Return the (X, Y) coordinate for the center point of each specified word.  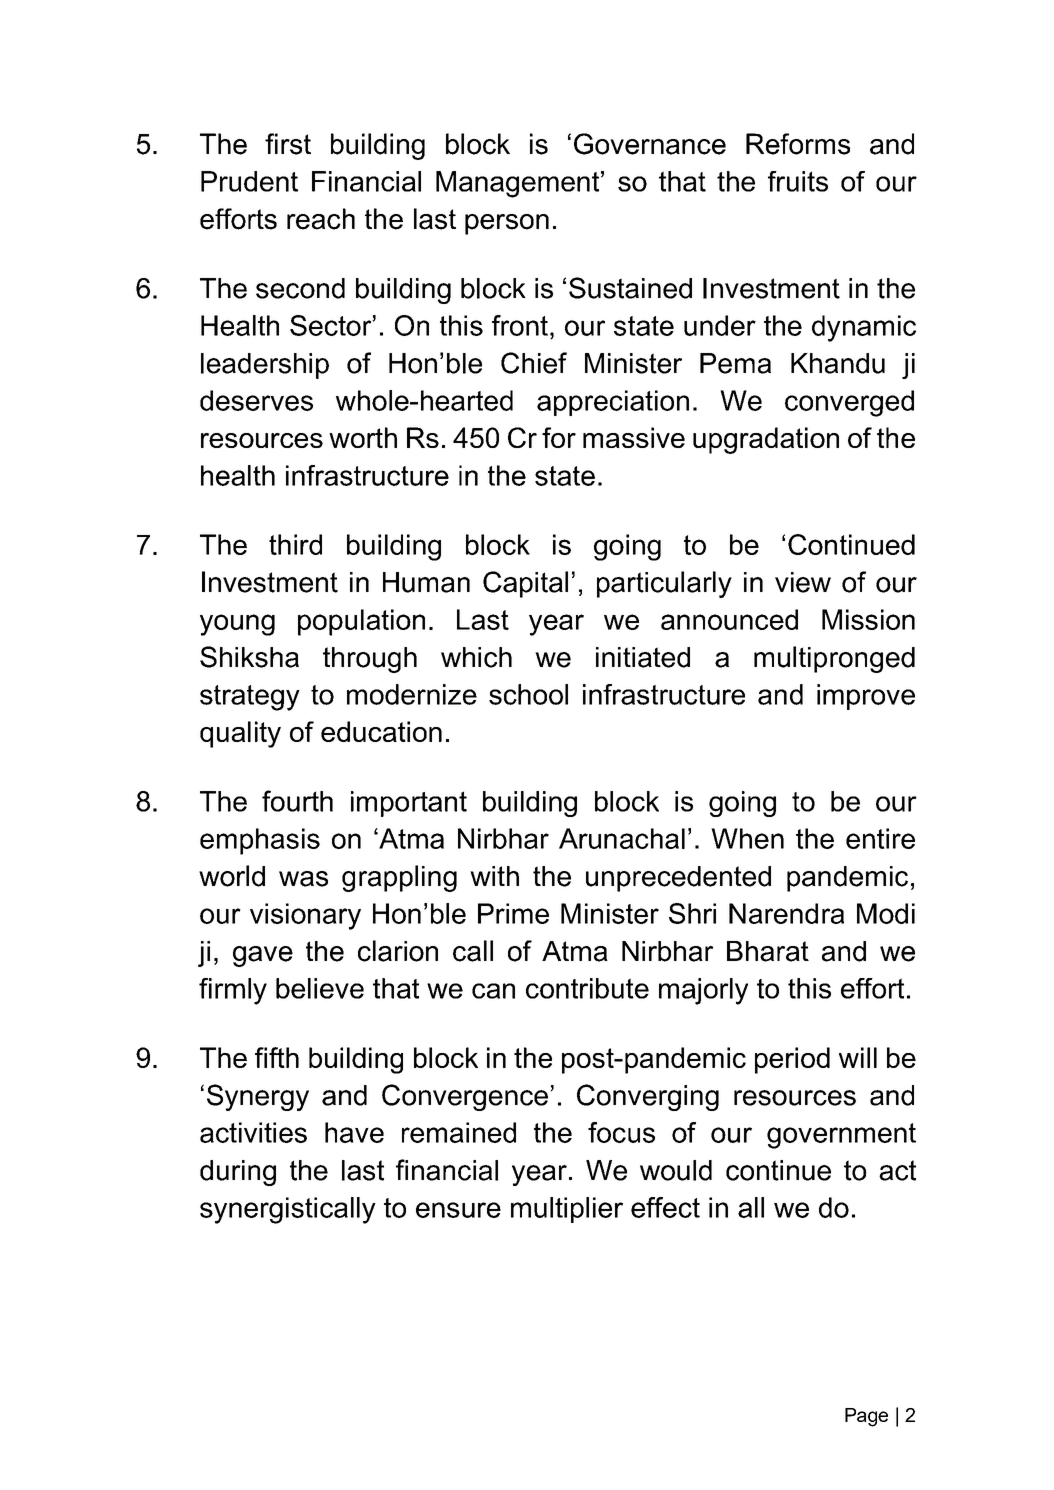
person (507, 224)
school (528, 694)
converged (849, 403)
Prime (513, 913)
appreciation (613, 403)
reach (321, 219)
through (370, 660)
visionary (305, 916)
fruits (798, 181)
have (354, 1132)
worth (363, 437)
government (841, 1136)
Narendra (786, 913)
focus (621, 1132)
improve (866, 697)
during (238, 1173)
